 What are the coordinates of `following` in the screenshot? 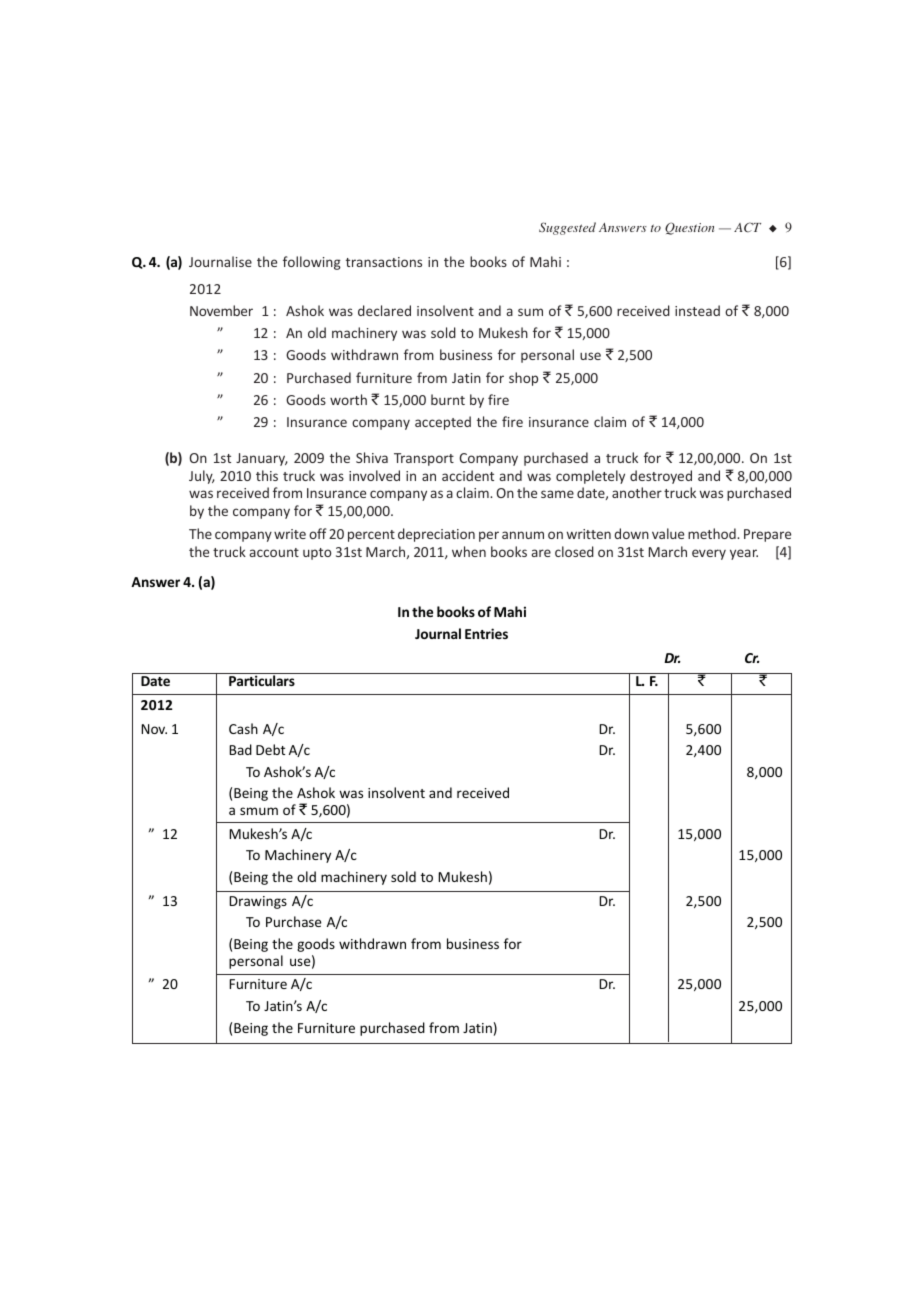 It's located at (312, 263).
